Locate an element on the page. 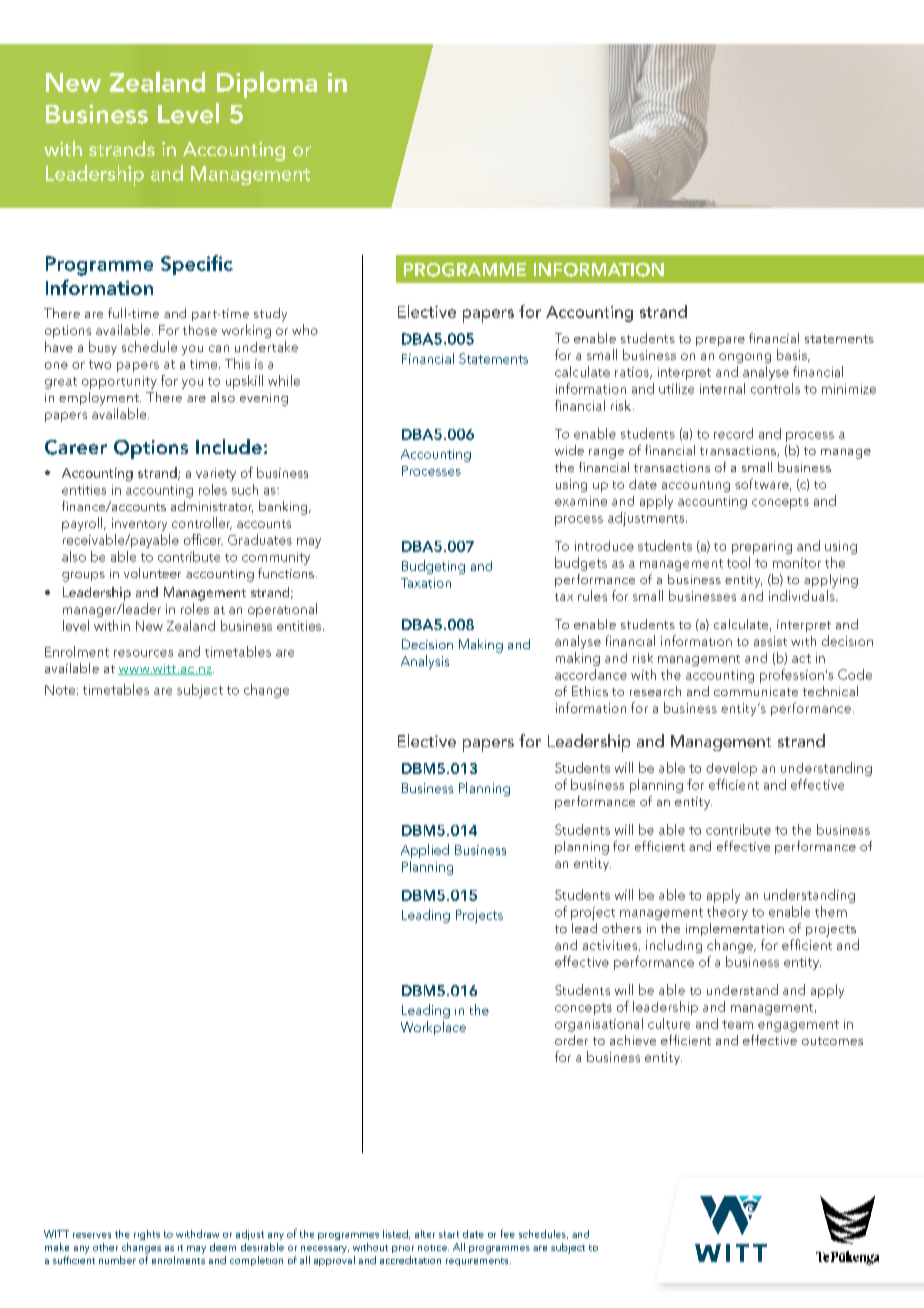 This document has height=1308, width=924. who is located at coordinates (305, 329).
